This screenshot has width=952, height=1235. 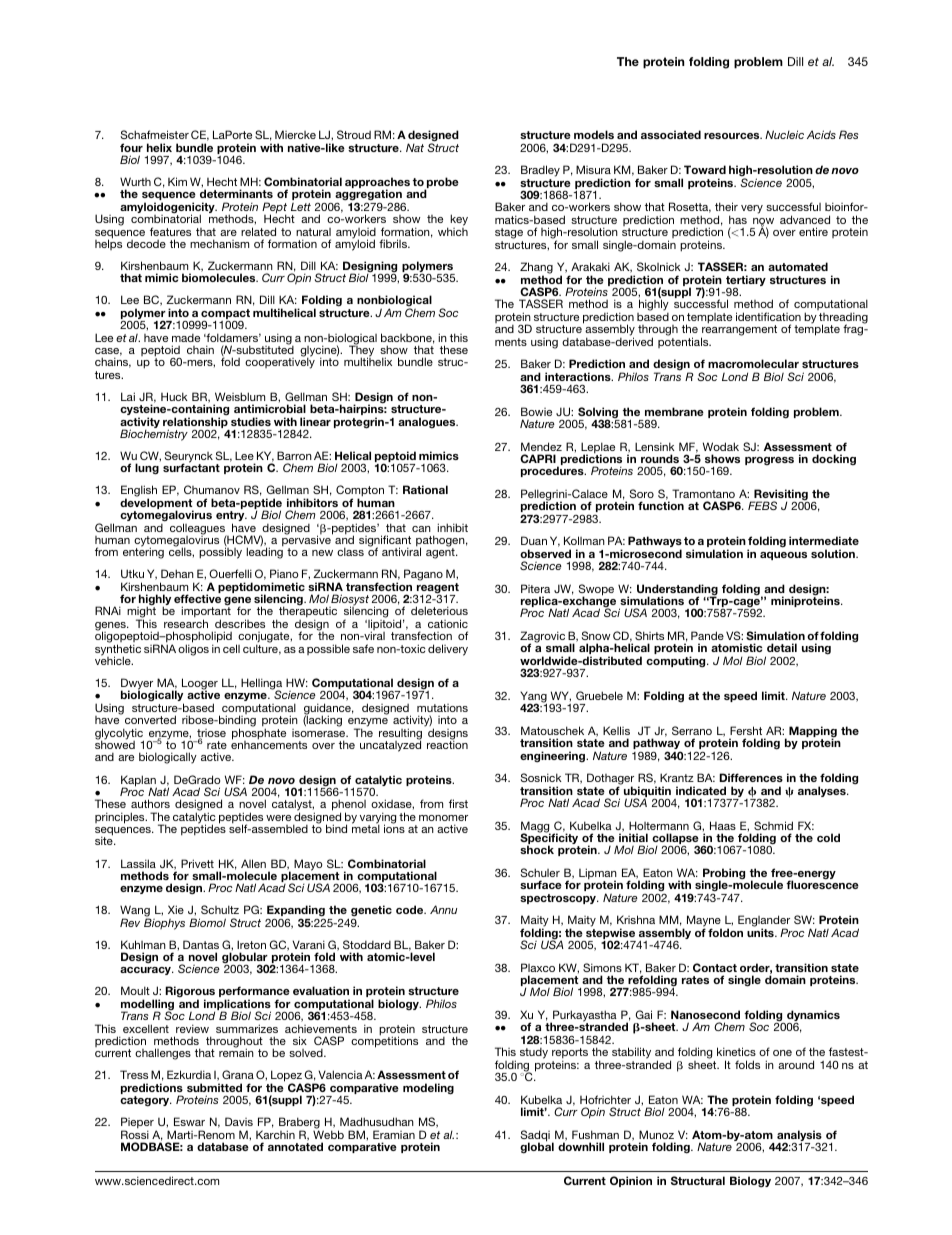 I want to click on modeling, so click(x=428, y=1089).
